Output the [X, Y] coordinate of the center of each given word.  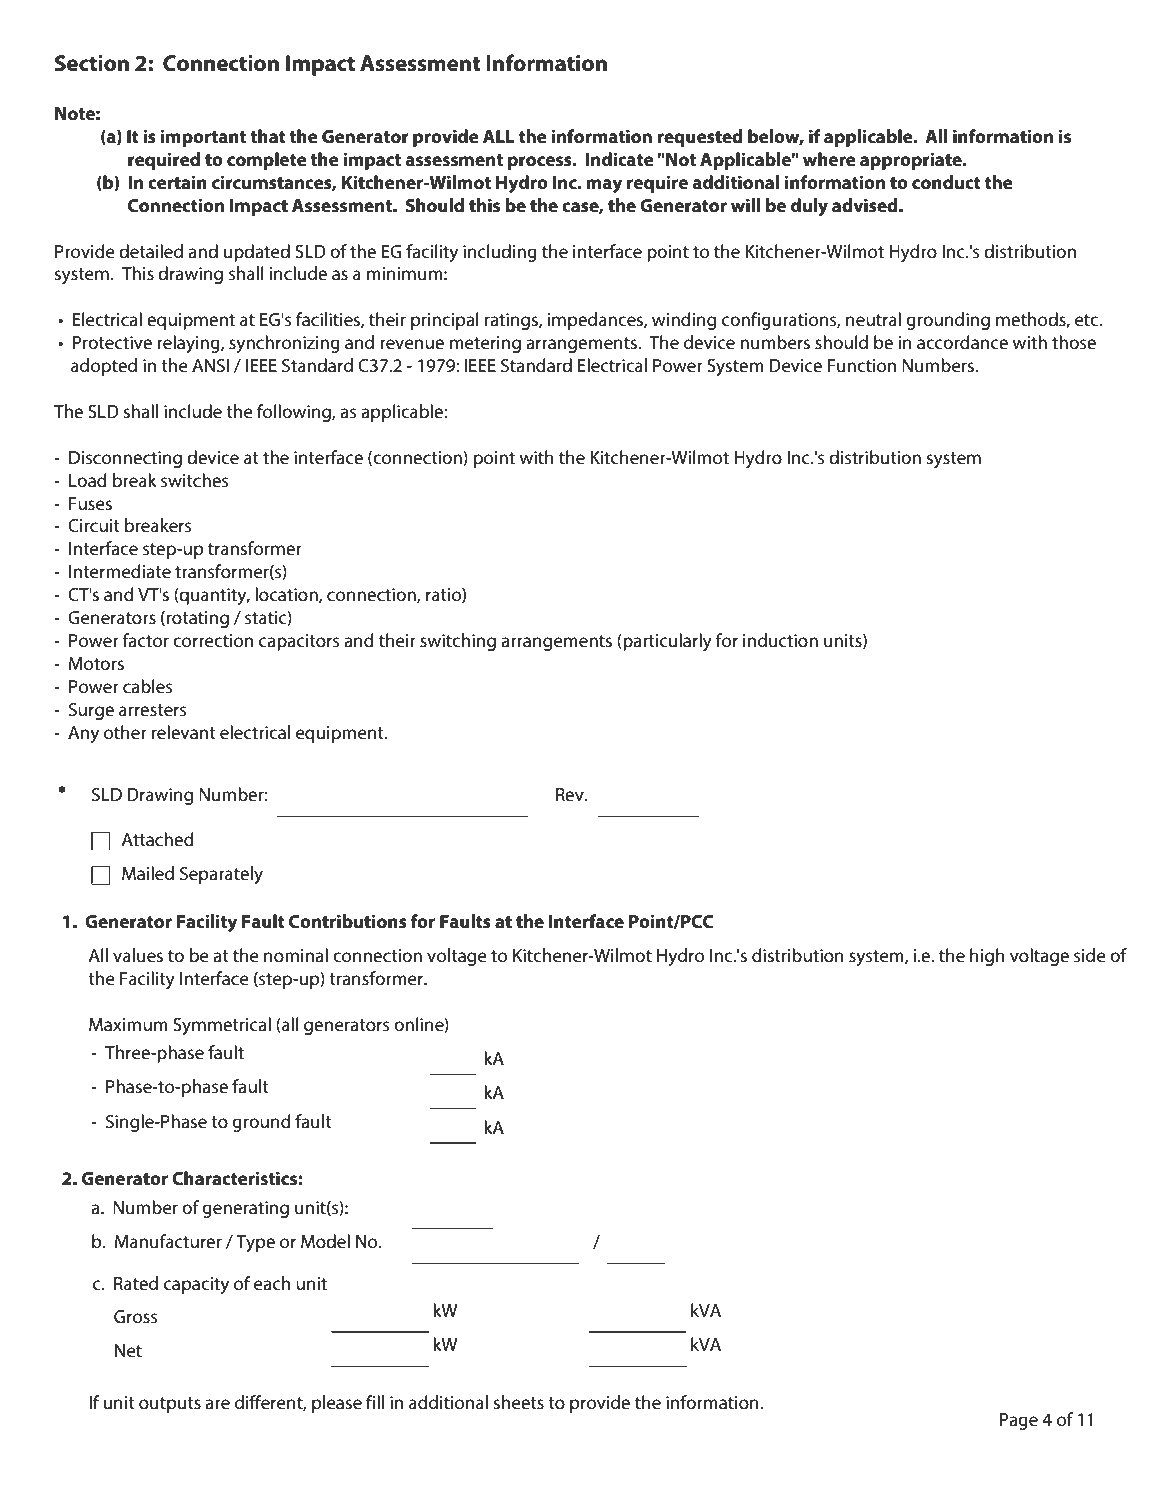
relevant [184, 732]
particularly [666, 642]
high [987, 957]
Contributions [348, 921]
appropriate [912, 161]
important [203, 138]
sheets [519, 1402]
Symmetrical [222, 1026]
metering [485, 344]
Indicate [620, 159]
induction [780, 640]
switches [195, 480]
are [217, 1404]
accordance [962, 342]
